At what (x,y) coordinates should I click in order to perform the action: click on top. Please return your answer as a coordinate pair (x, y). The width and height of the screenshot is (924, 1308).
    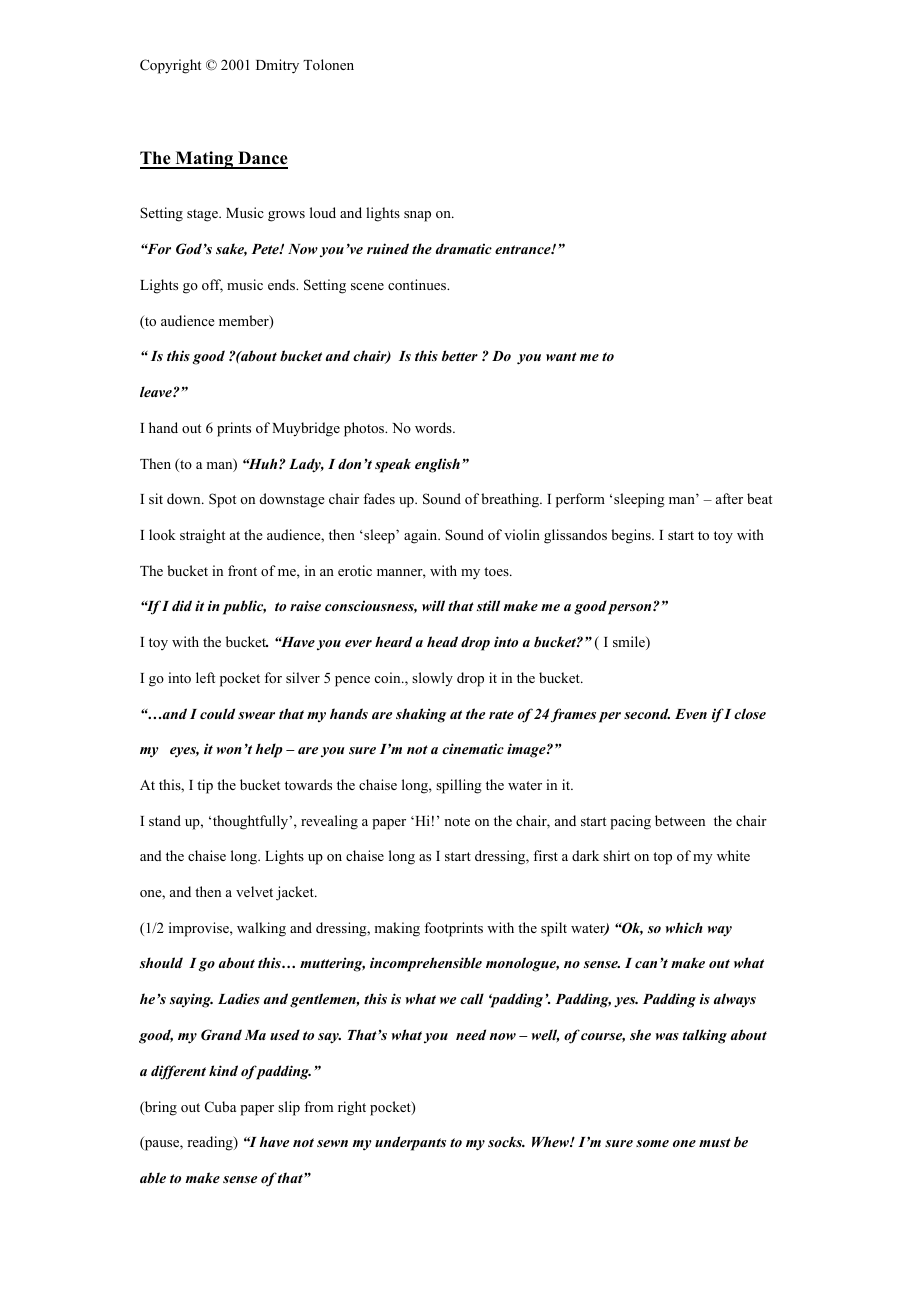
    Looking at the image, I should click on (662, 858).
